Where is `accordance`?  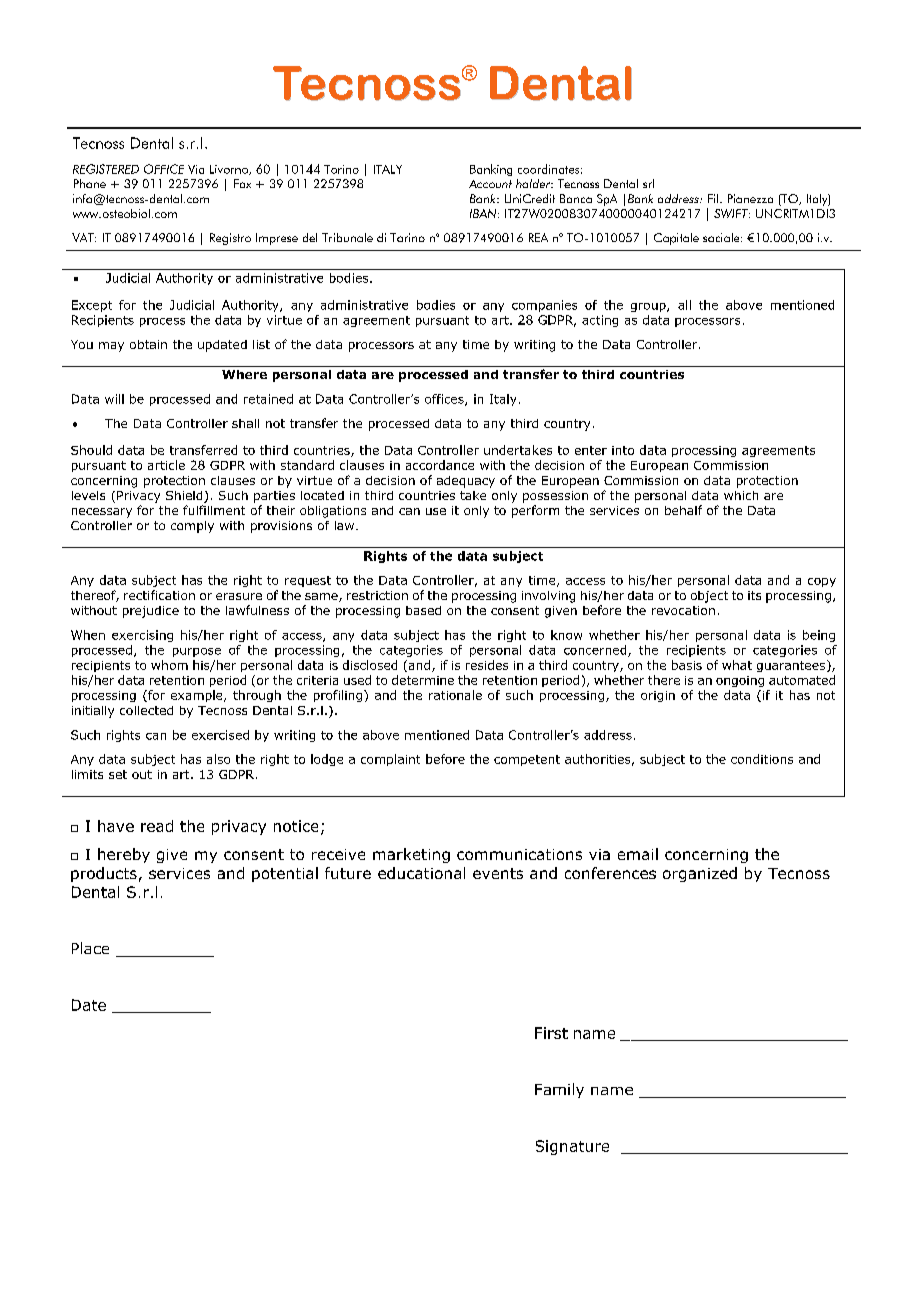
accordance is located at coordinates (440, 465).
